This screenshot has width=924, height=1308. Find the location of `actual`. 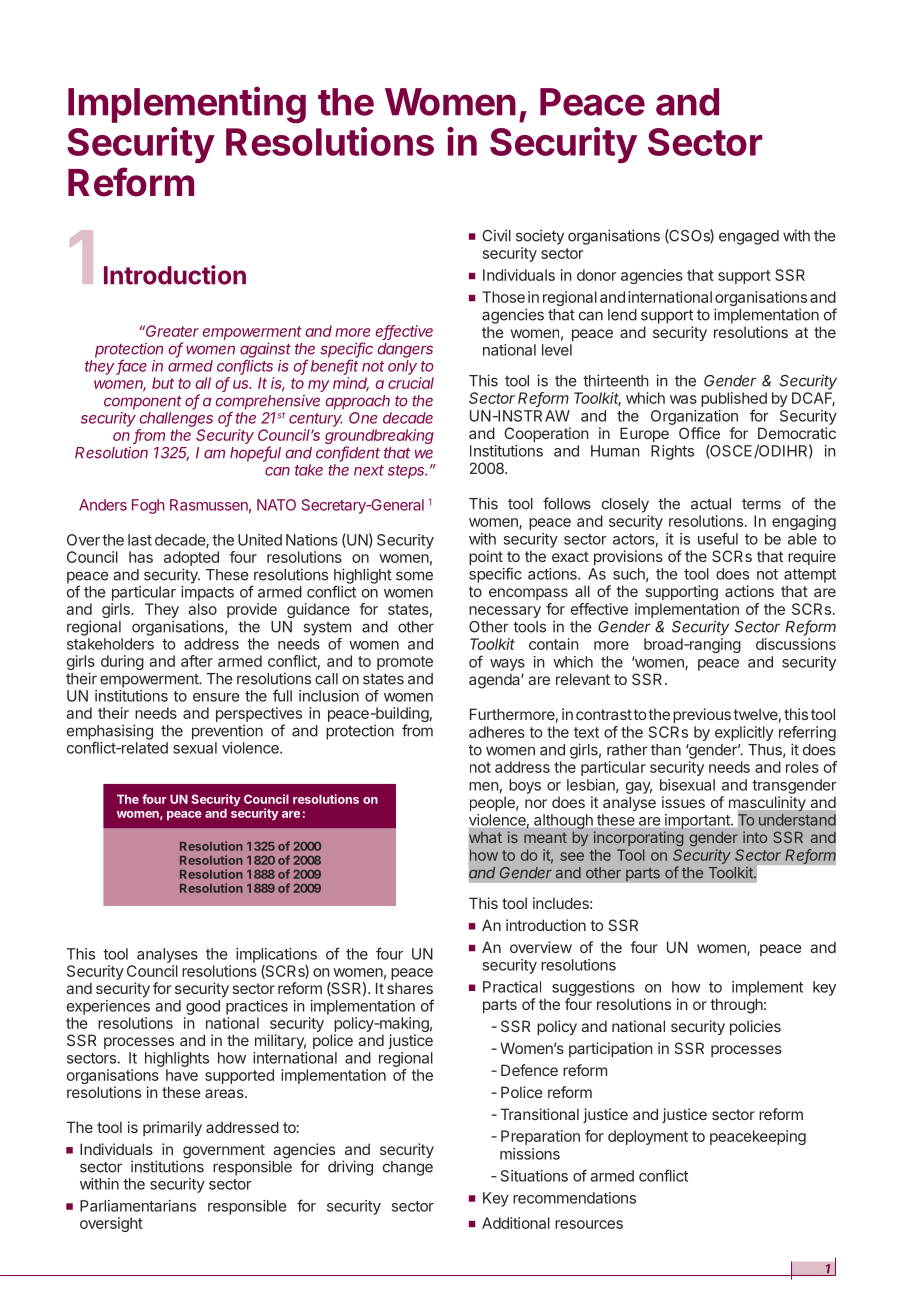

actual is located at coordinates (711, 504).
